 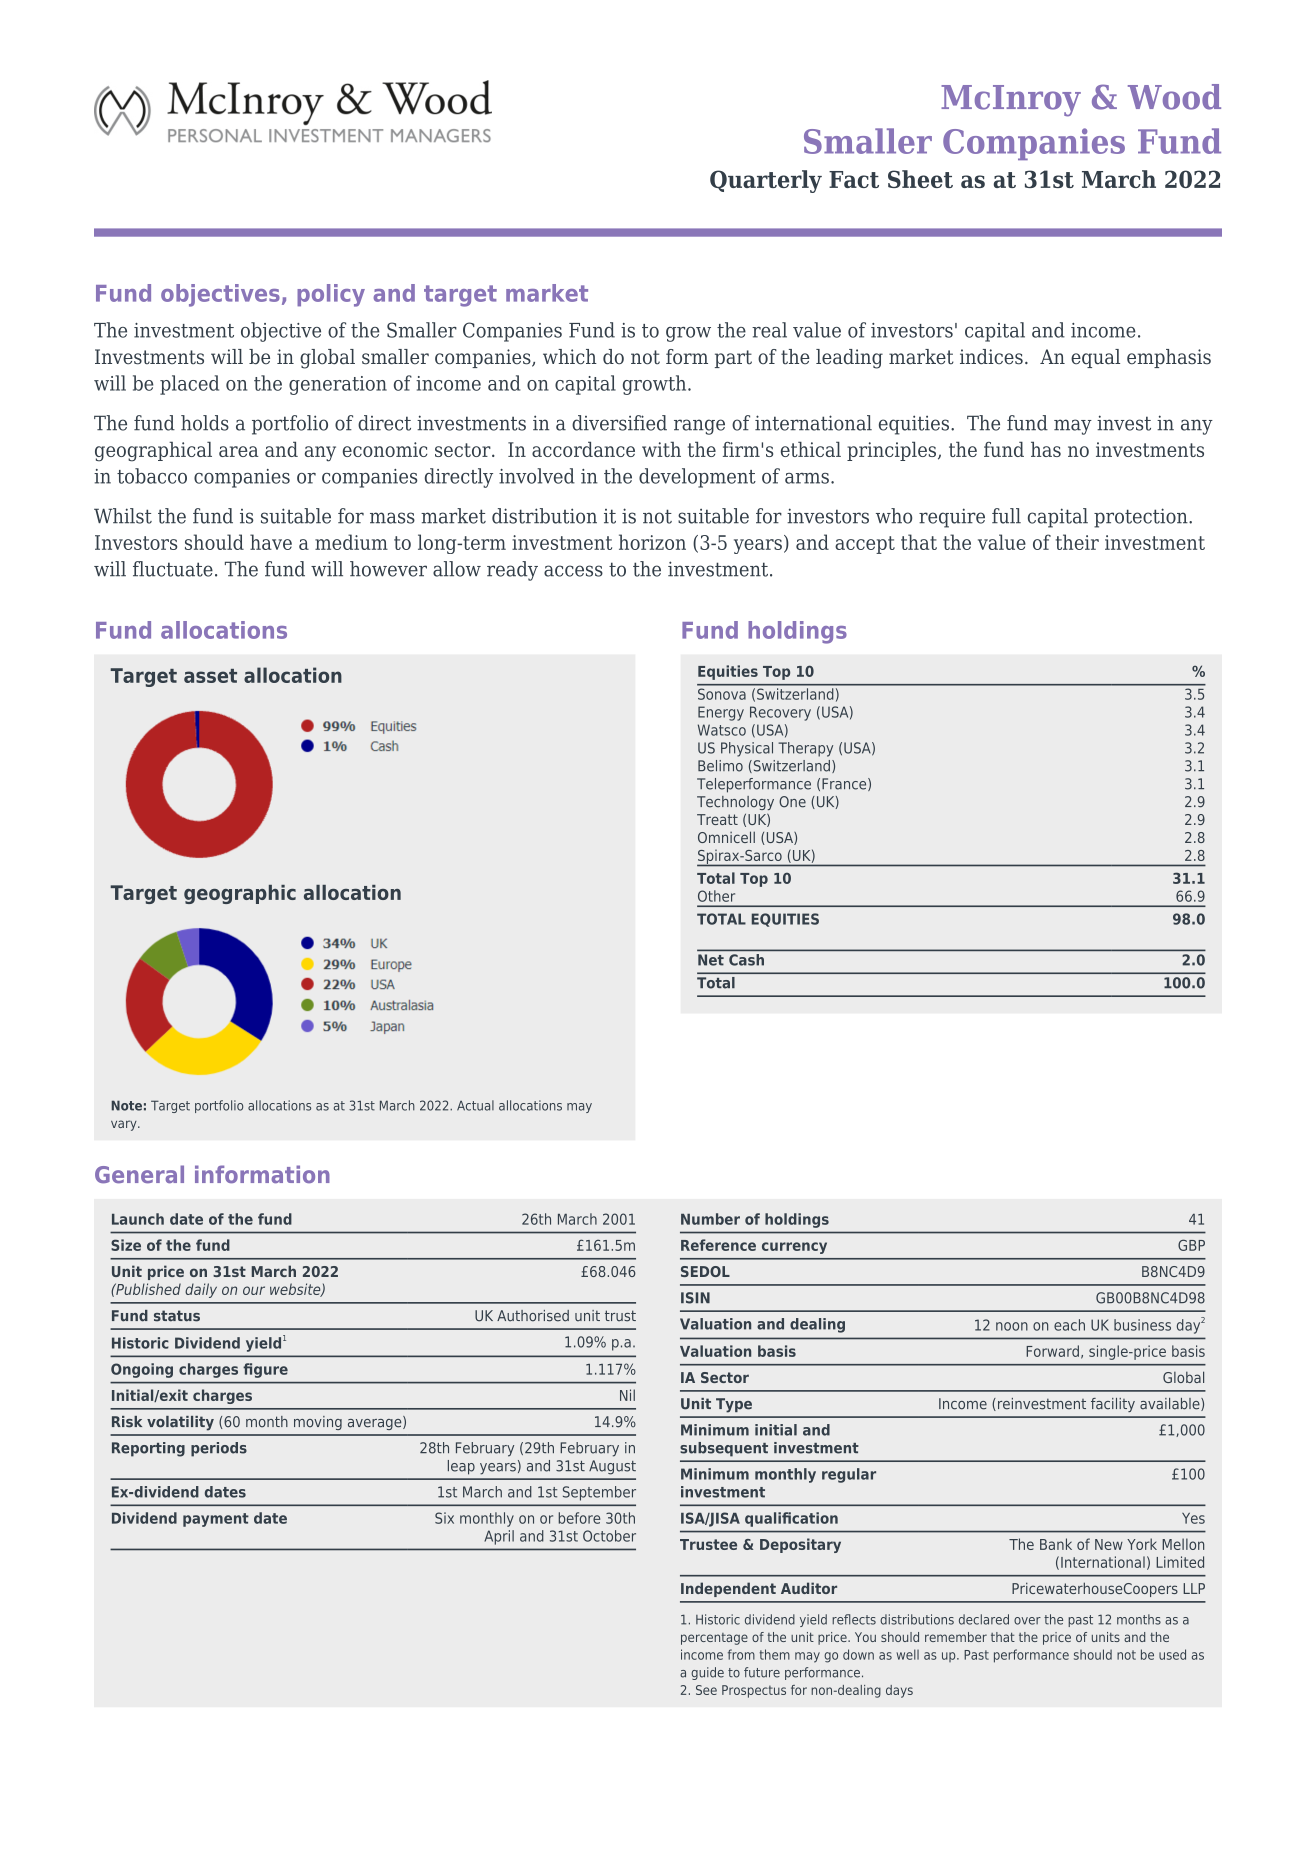 What do you see at coordinates (1174, 97) in the screenshot?
I see `Wood` at bounding box center [1174, 97].
